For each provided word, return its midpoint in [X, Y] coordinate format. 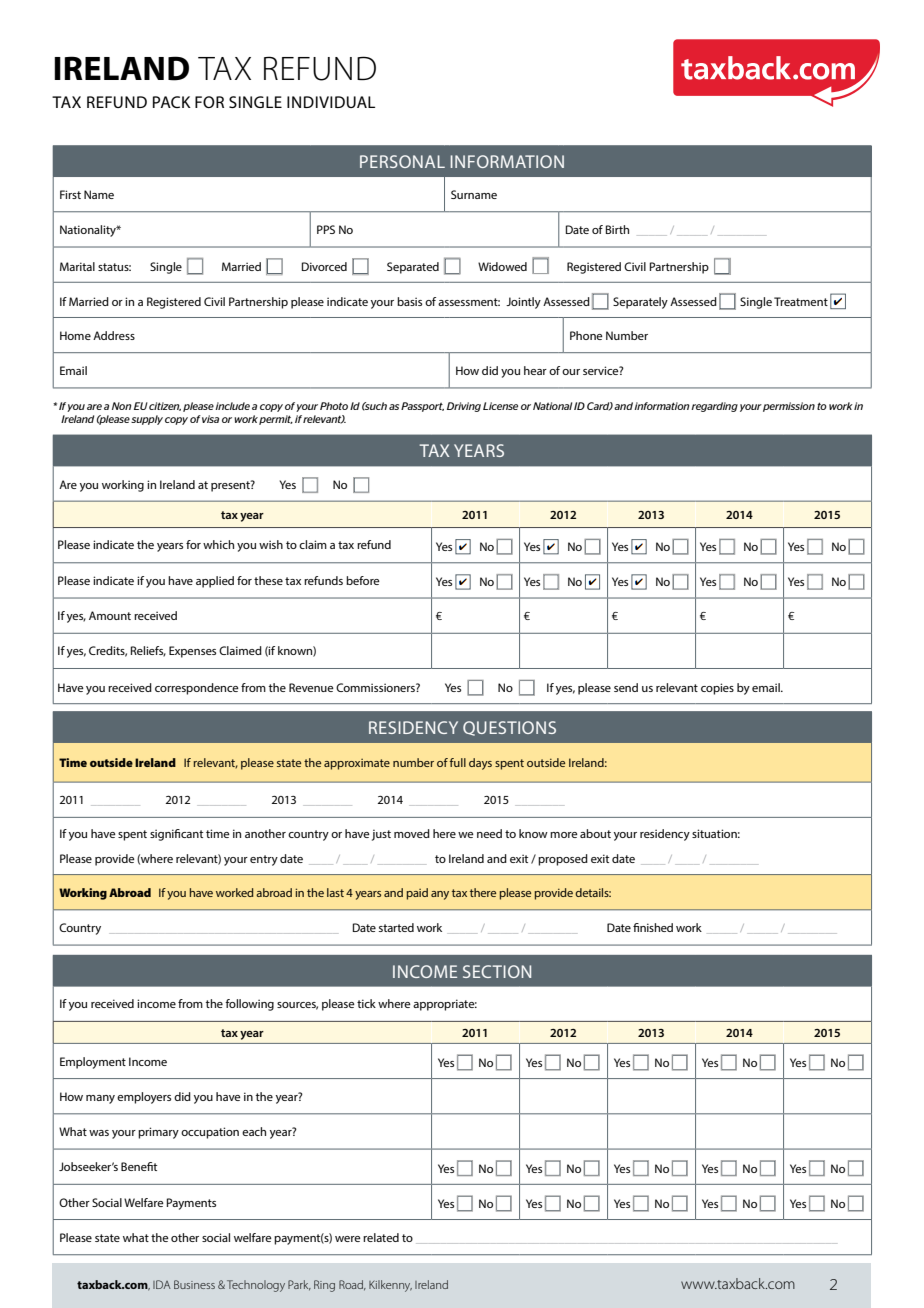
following [249, 1005]
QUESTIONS [509, 728]
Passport [422, 407]
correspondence [197, 689]
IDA [162, 1284]
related [381, 1237]
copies [717, 689]
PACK [172, 102]
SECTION [497, 971]
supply [147, 420]
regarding [714, 407]
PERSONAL [402, 161]
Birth [617, 229]
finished [653, 927]
